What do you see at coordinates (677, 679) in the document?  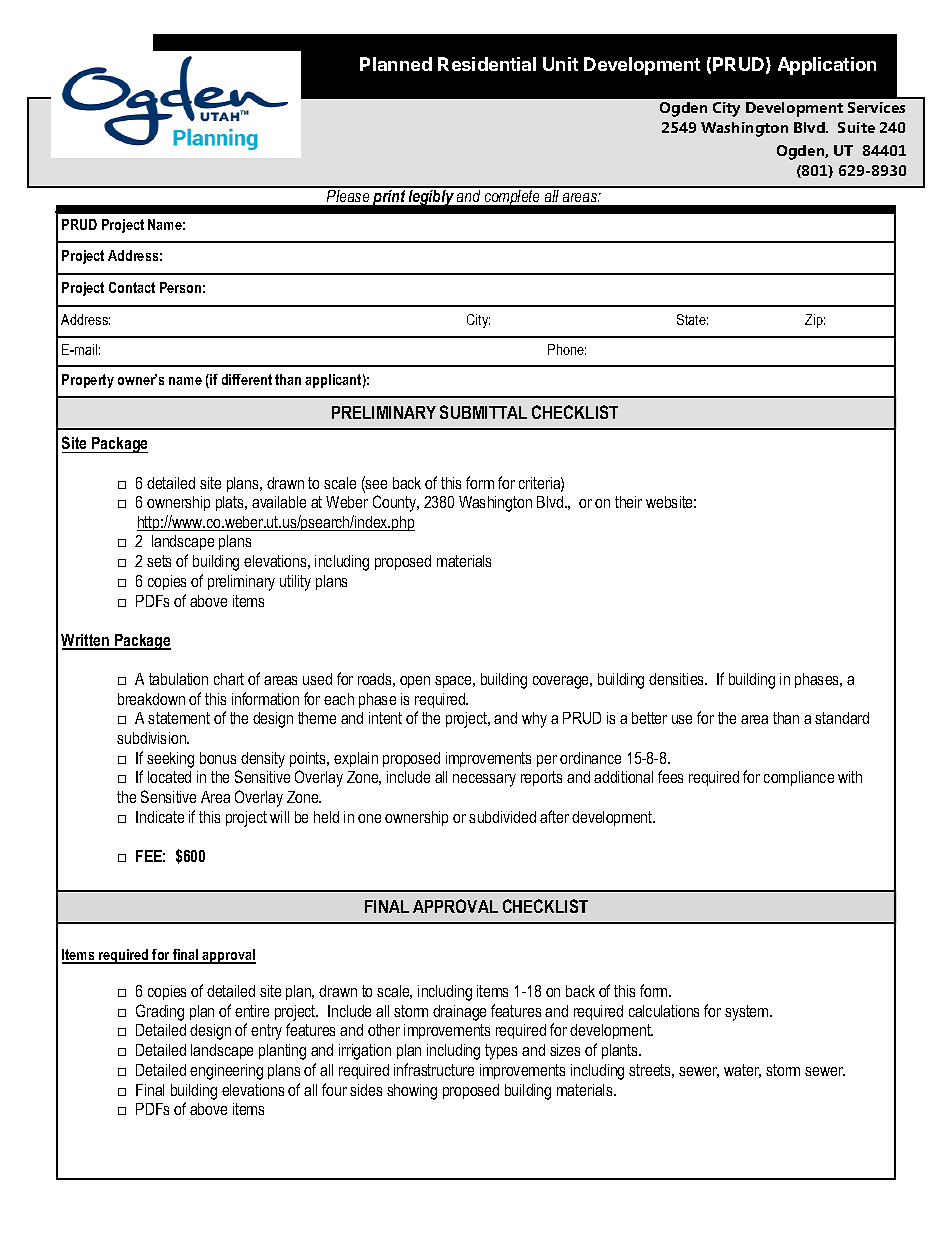 I see `densities` at bounding box center [677, 679].
